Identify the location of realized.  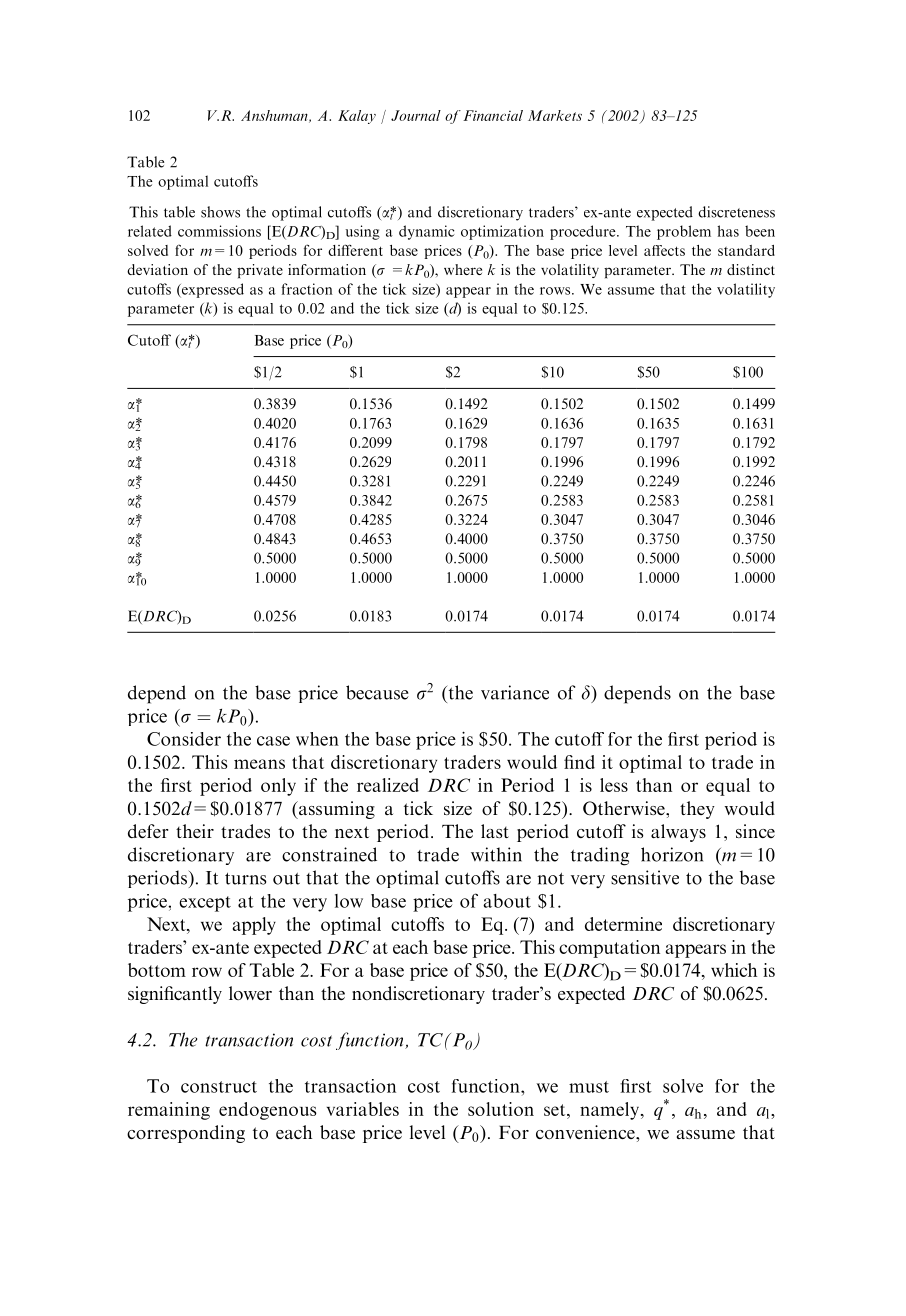
(388, 785).
